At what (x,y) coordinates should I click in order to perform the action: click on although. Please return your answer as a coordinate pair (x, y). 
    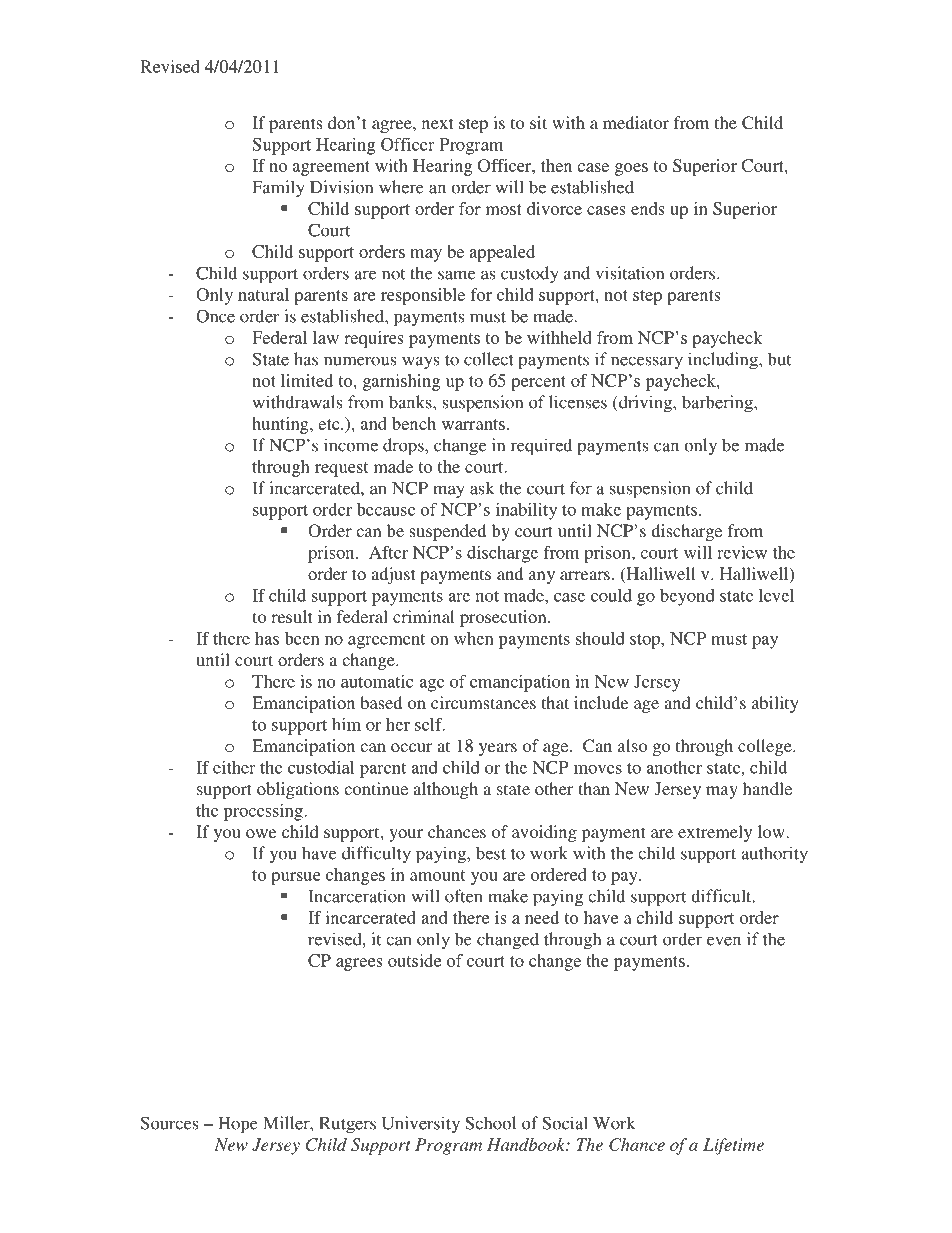
    Looking at the image, I should click on (445, 790).
